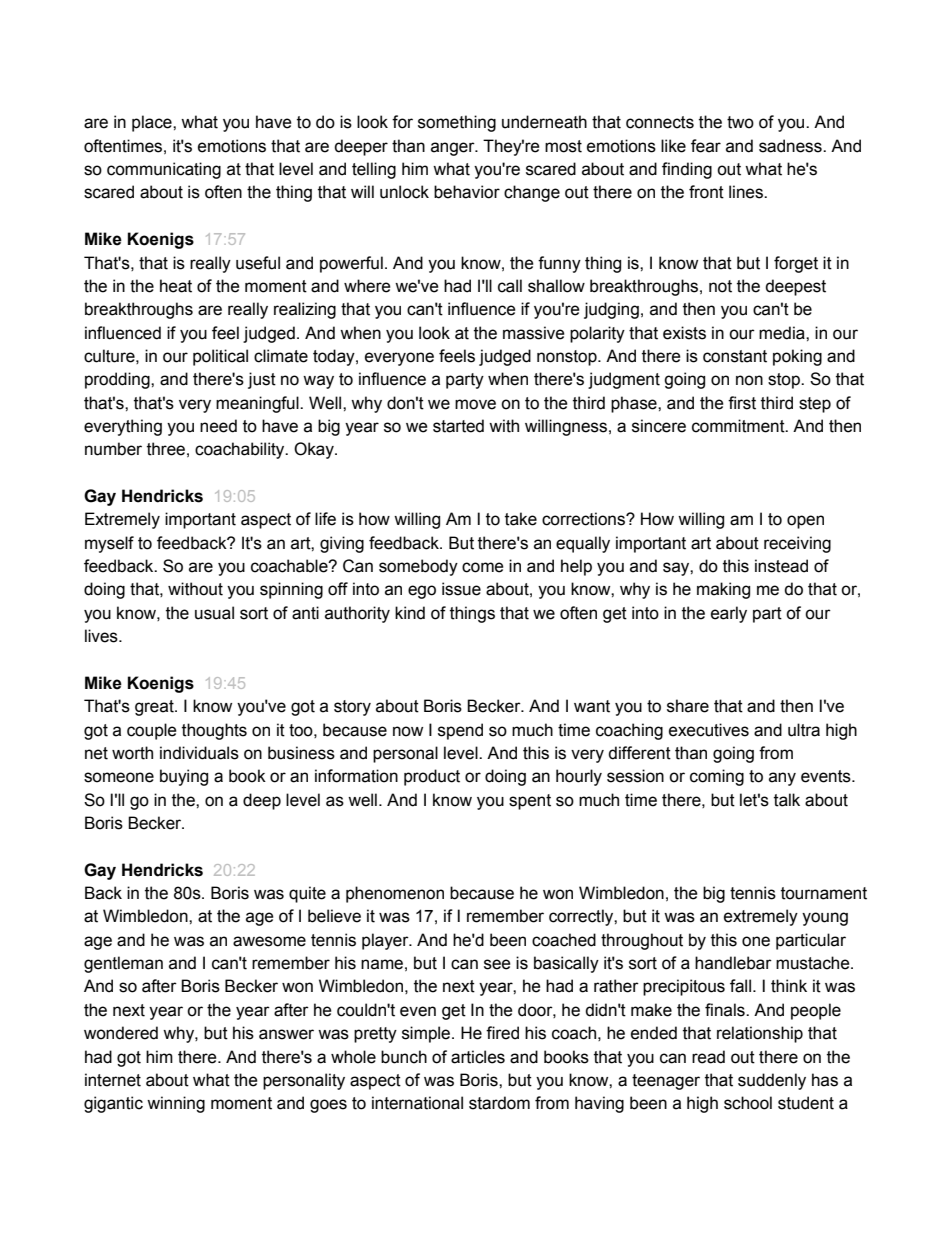 This page has width=952, height=1233. I want to click on winning, so click(176, 1104).
